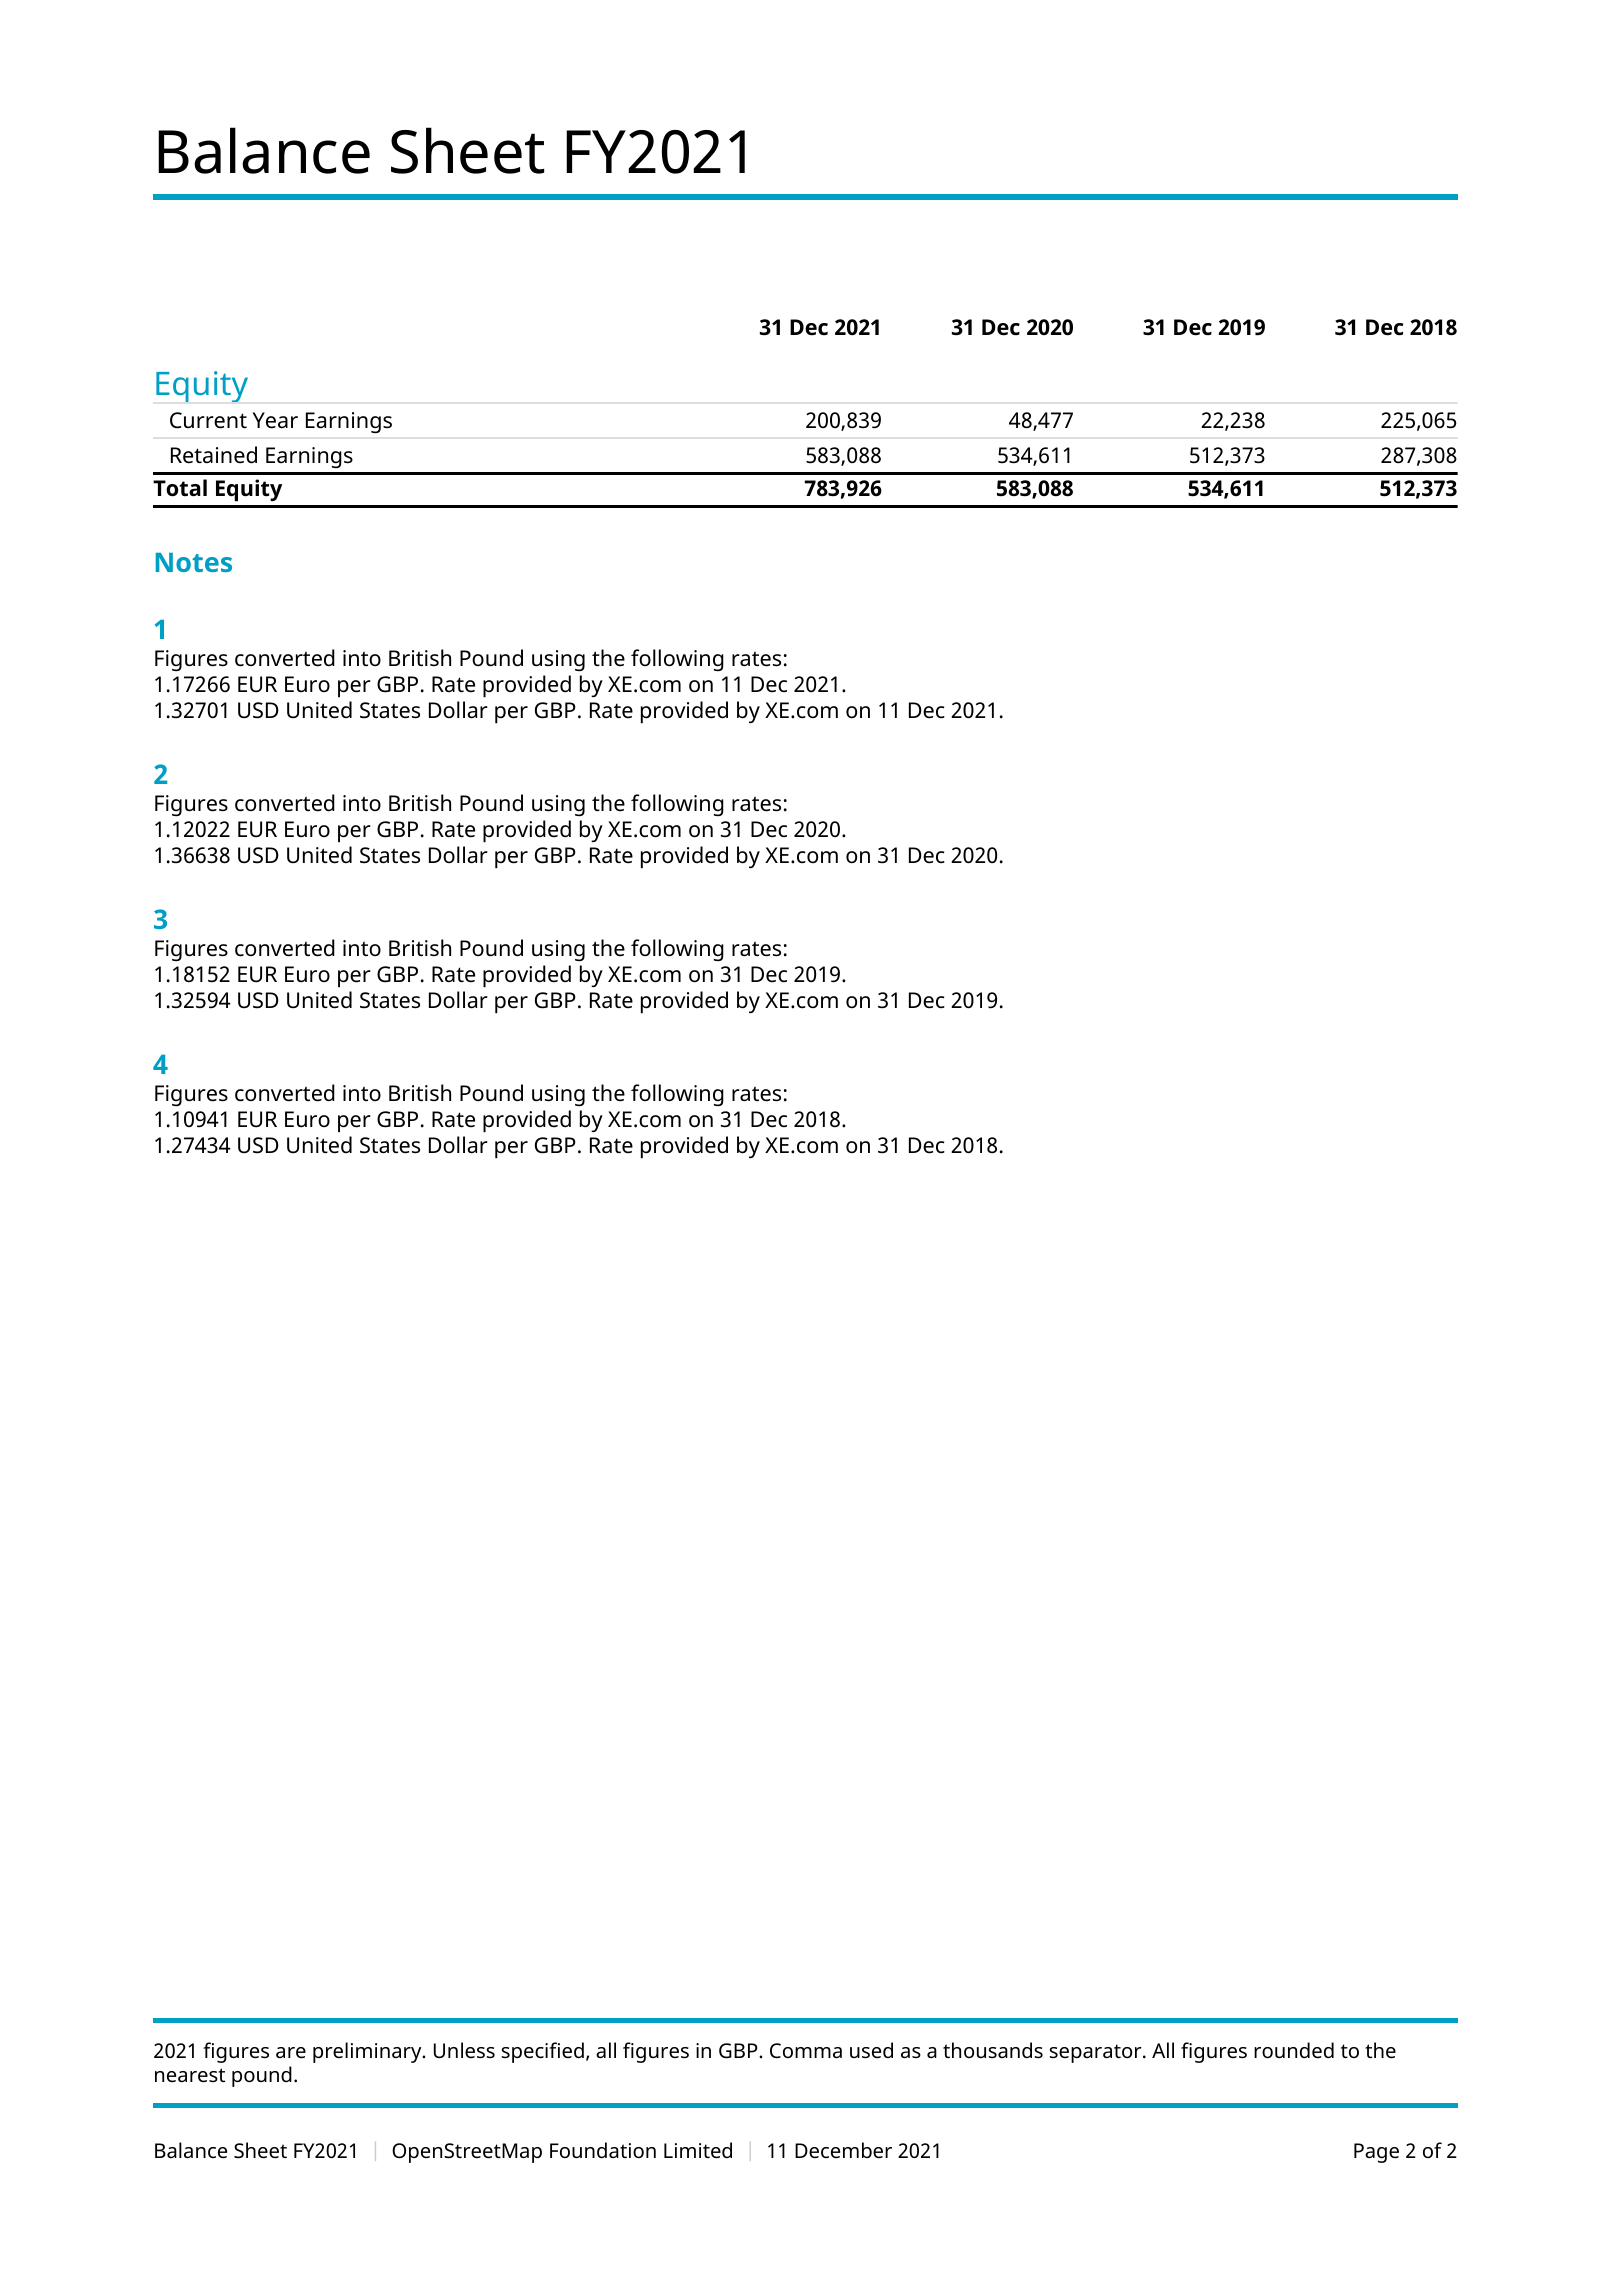  Describe the element at coordinates (214, 455) in the screenshot. I see `Retained` at that location.
